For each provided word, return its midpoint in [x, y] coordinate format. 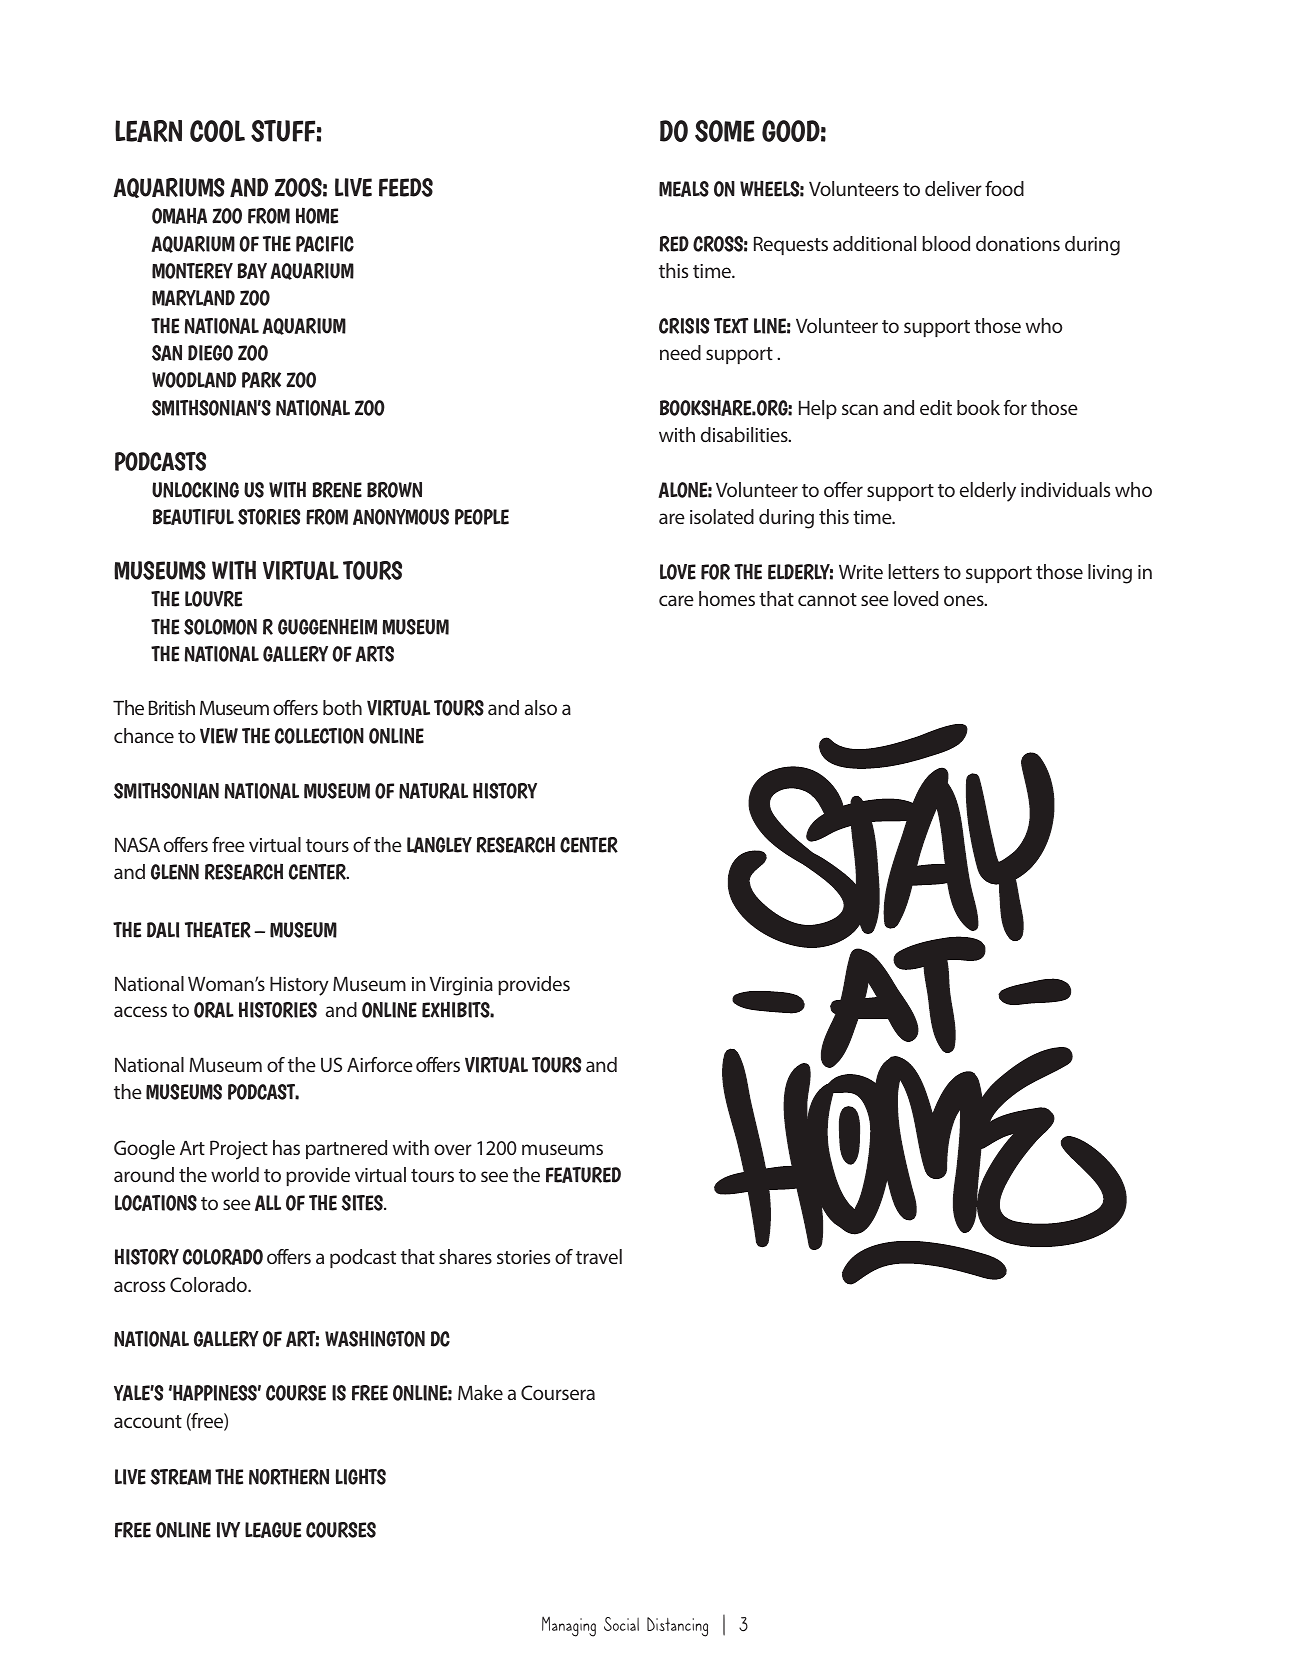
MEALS [684, 189]
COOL [217, 131]
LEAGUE [273, 1530]
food [1004, 188]
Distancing [677, 1627]
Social [621, 1624]
